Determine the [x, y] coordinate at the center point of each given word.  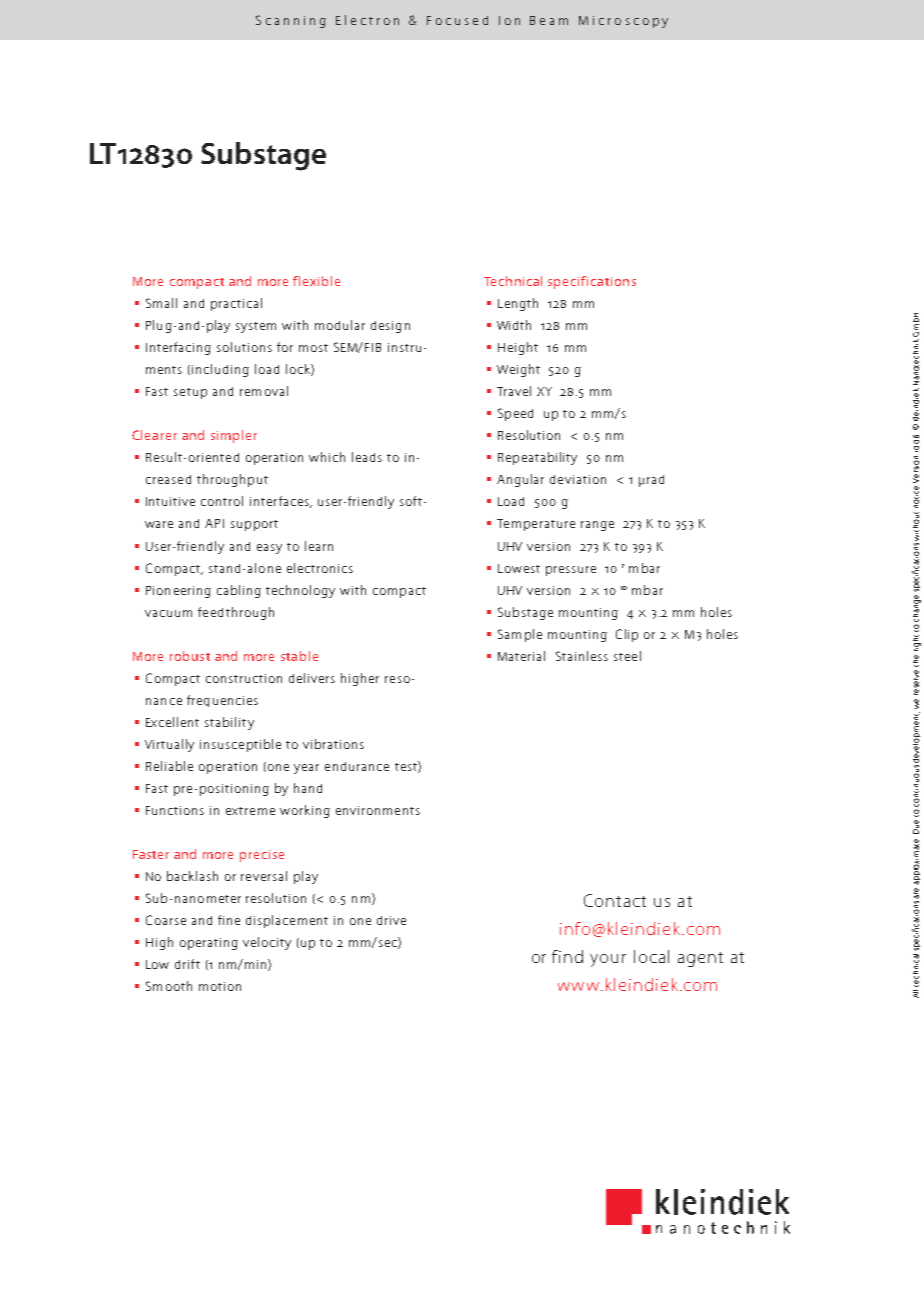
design [390, 327]
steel [627, 656]
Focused [457, 20]
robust [190, 656]
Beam [549, 20]
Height [518, 348]
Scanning [291, 21]
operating [209, 944]
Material [521, 656]
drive [391, 920]
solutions [244, 347]
